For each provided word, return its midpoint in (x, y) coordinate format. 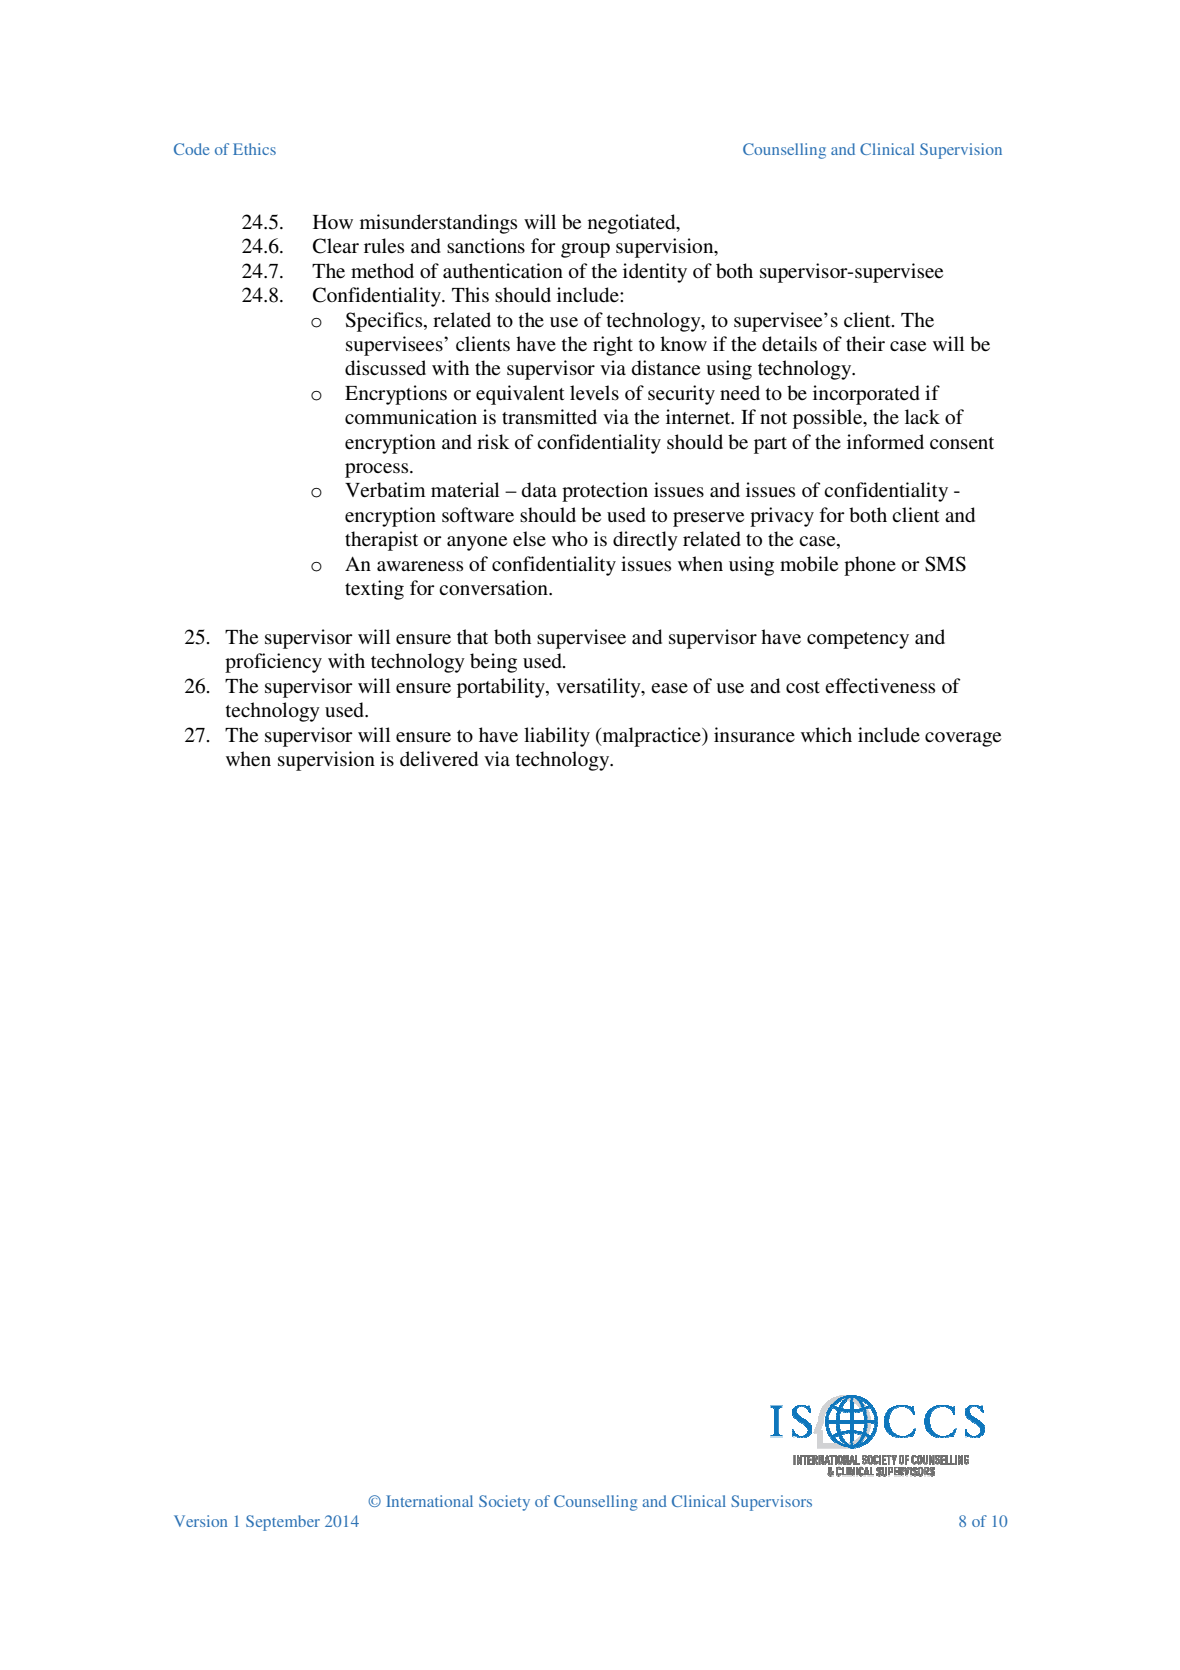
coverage (963, 739)
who (570, 539)
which (826, 734)
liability (557, 737)
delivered (439, 759)
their (865, 343)
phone (870, 566)
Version (200, 1521)
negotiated (633, 224)
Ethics (254, 149)
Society (504, 1503)
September (283, 1523)
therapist (381, 541)
